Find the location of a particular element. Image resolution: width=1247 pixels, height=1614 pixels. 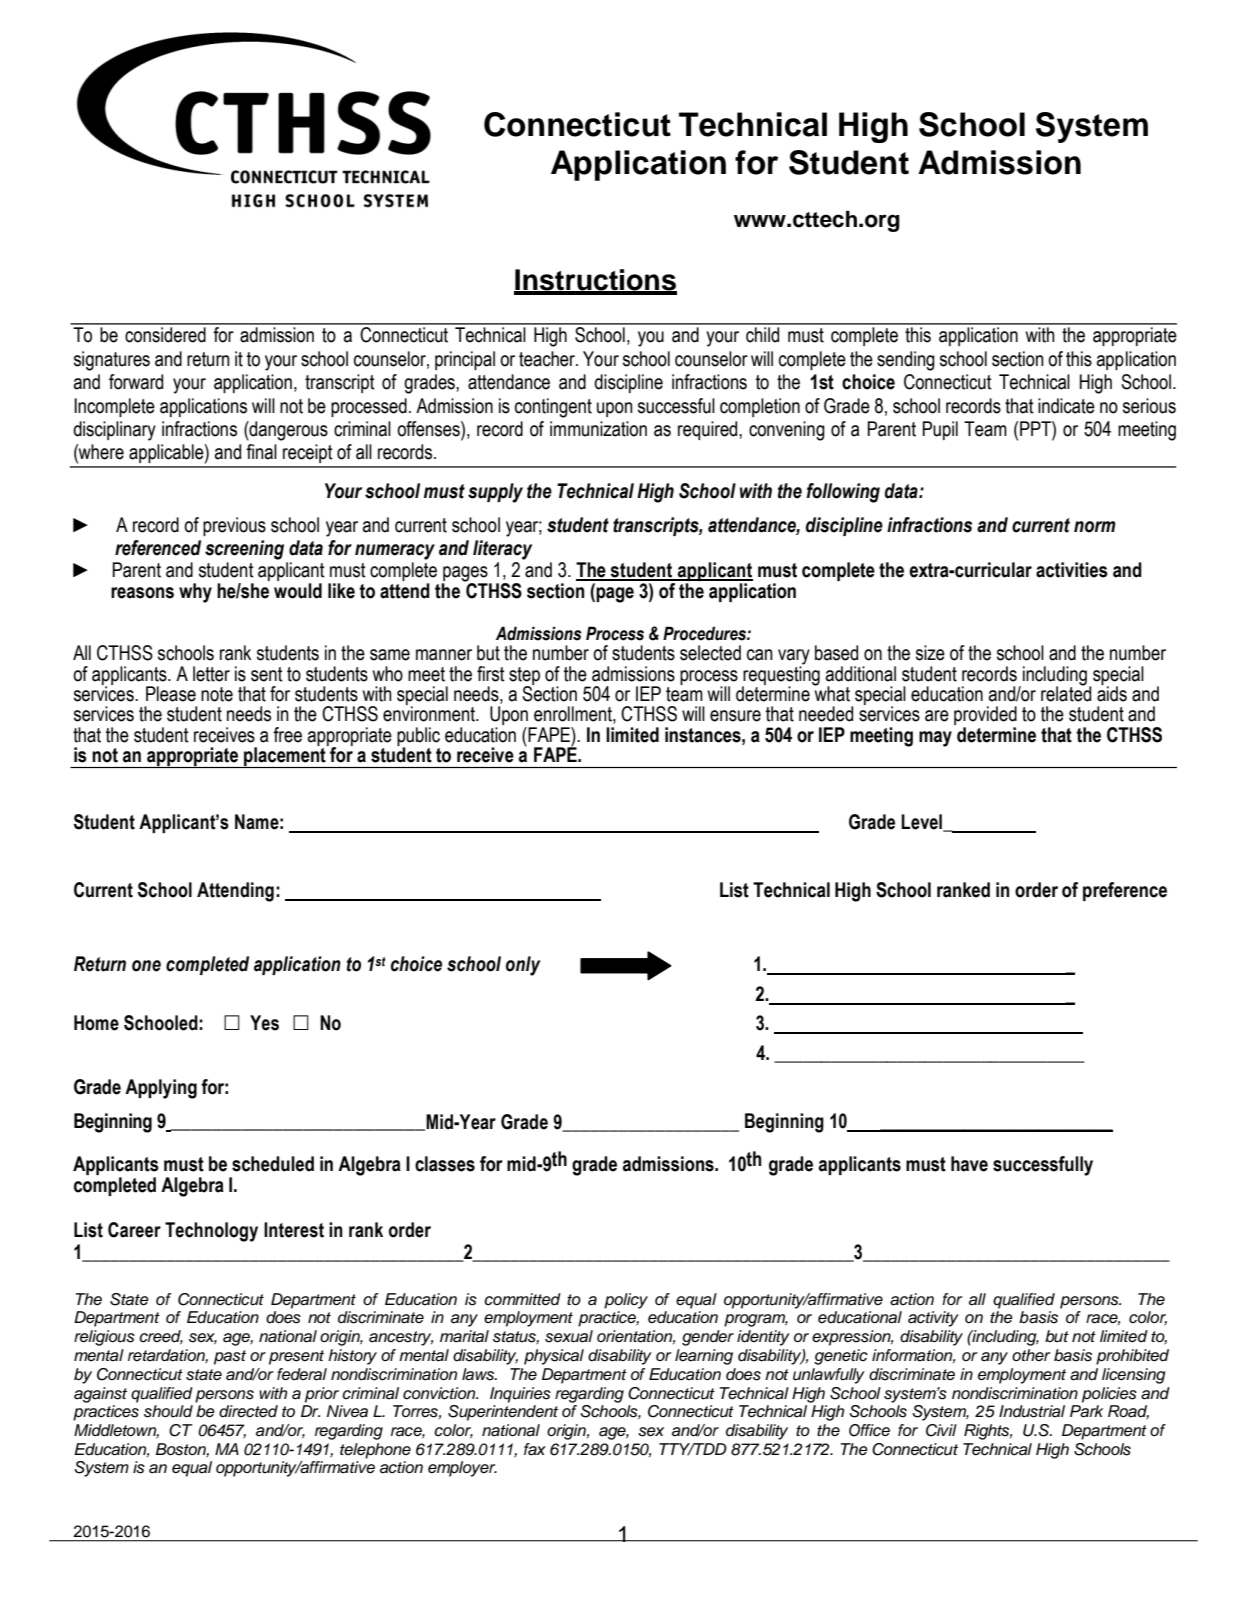

directed is located at coordinates (248, 1411).
